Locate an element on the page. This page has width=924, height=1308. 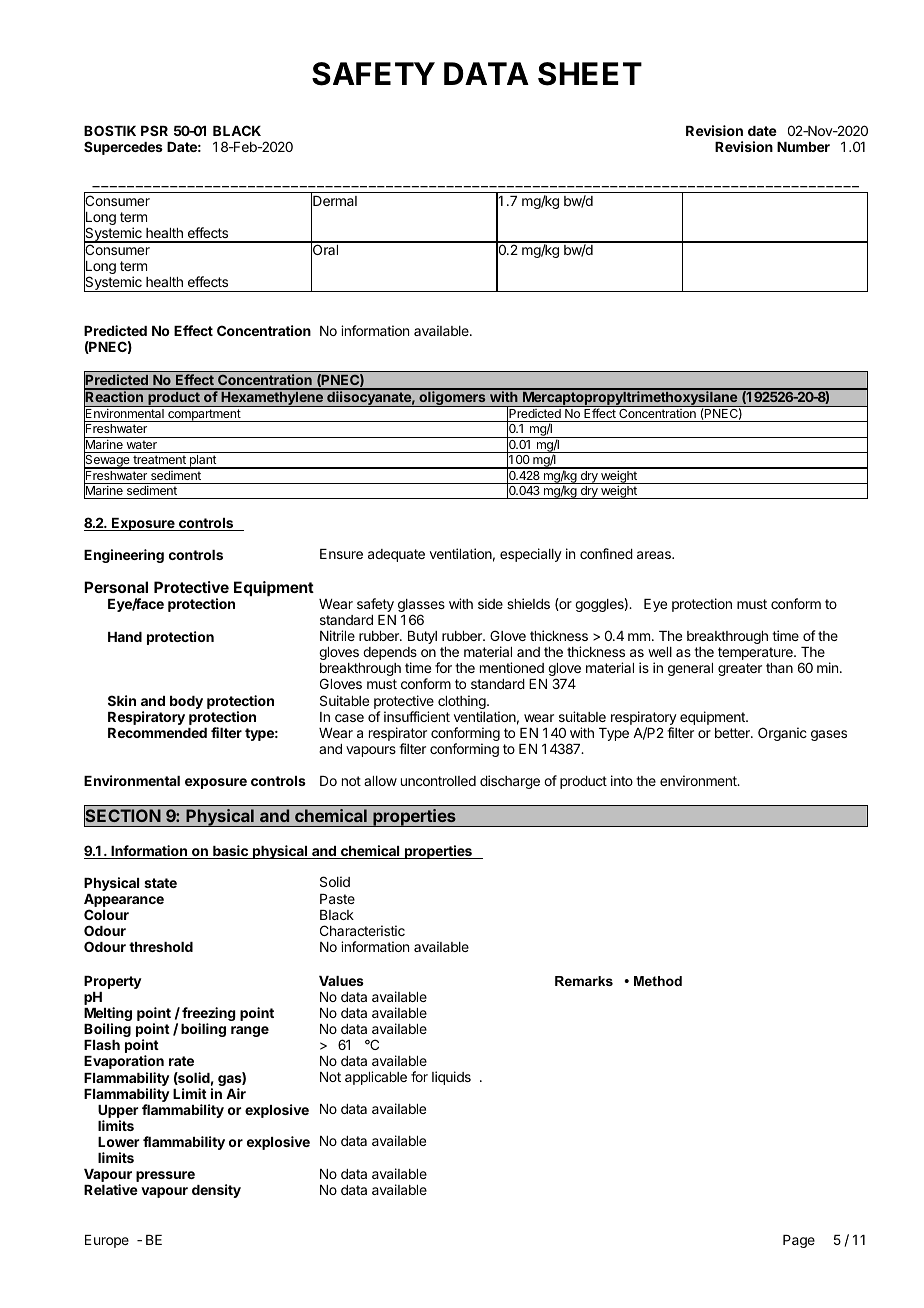
greater is located at coordinates (740, 669).
